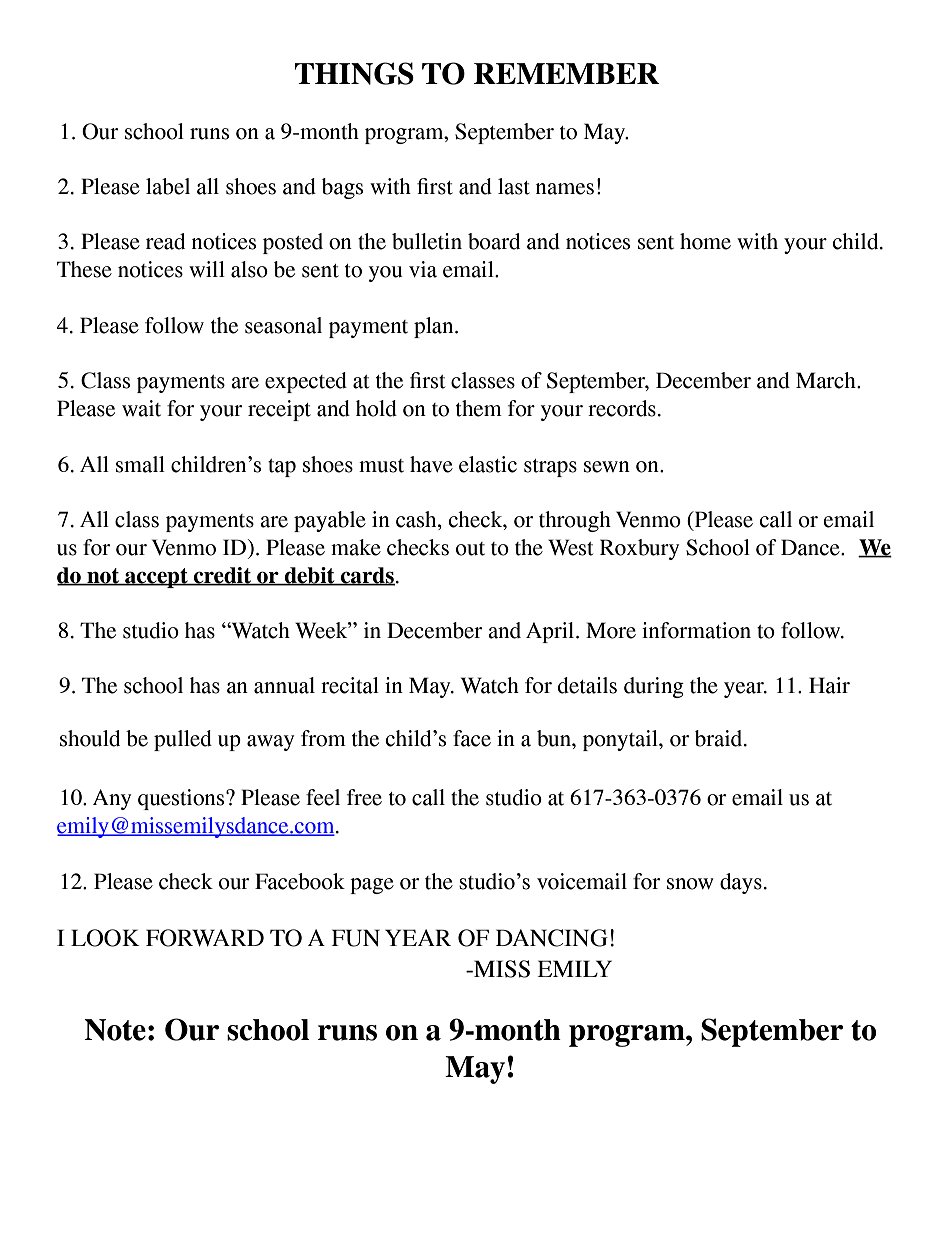  What do you see at coordinates (720, 738) in the document?
I see `braid` at bounding box center [720, 738].
